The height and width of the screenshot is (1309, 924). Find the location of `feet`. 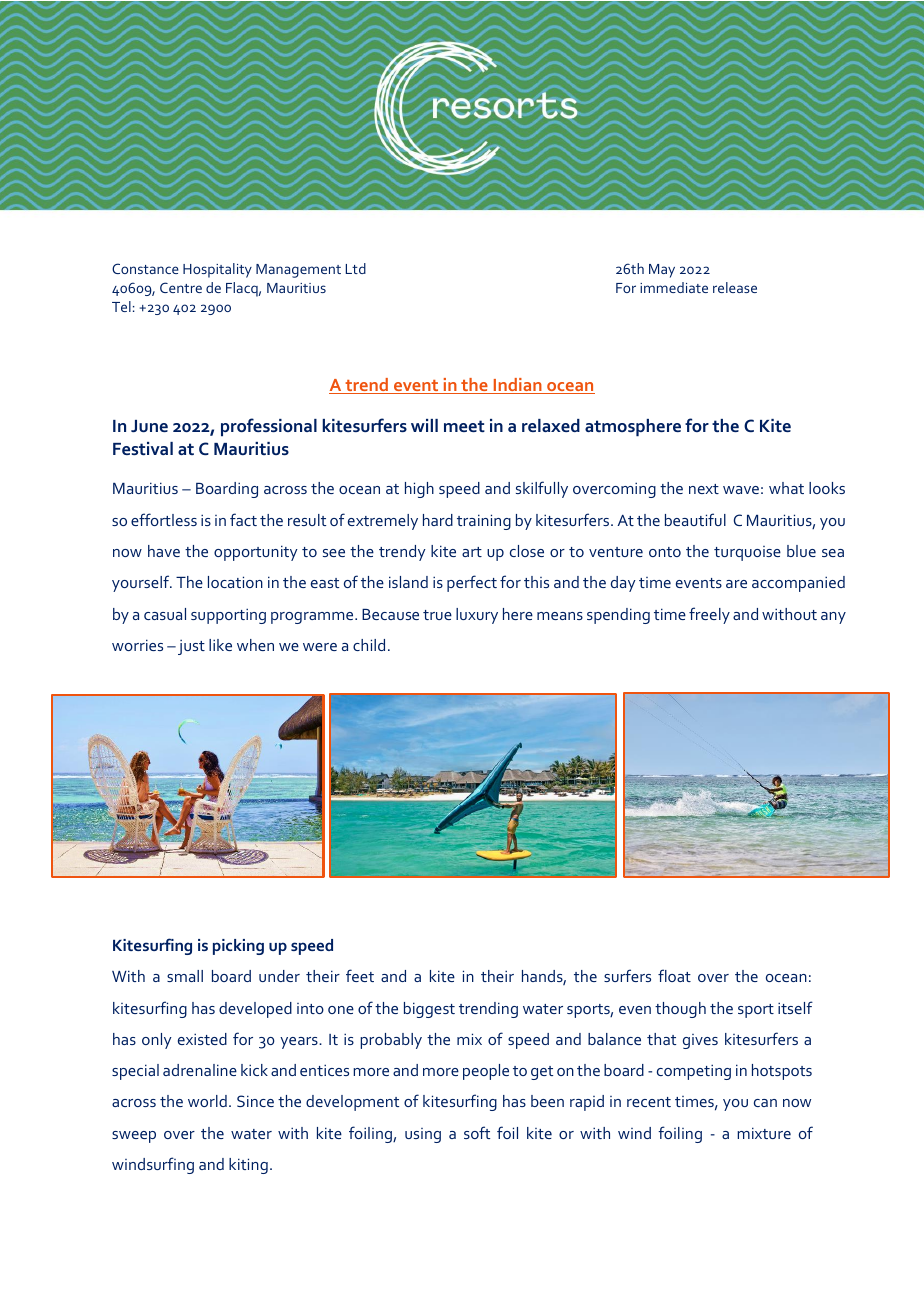

feet is located at coordinates (360, 975).
